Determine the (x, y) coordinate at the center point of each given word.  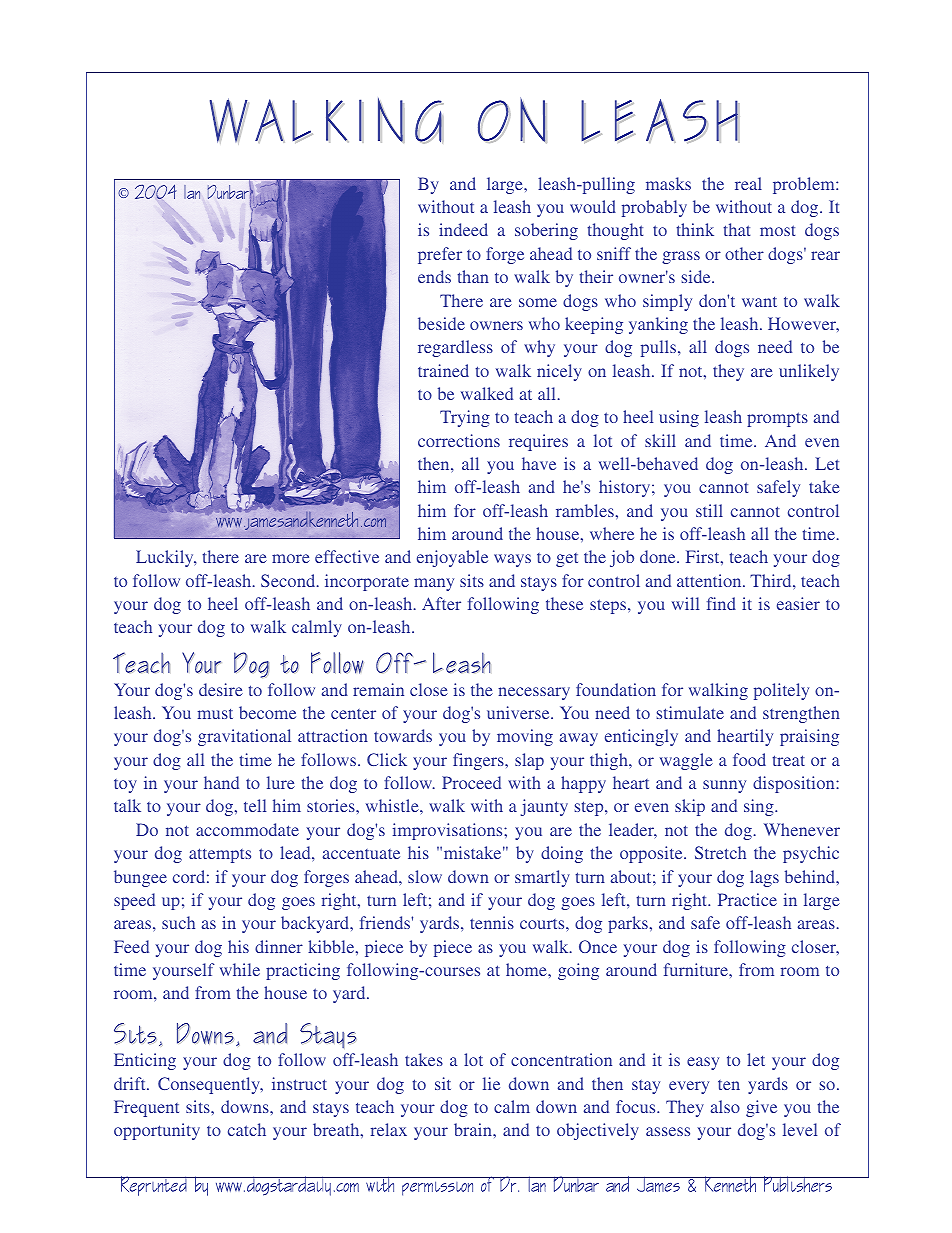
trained (443, 370)
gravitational (244, 737)
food (749, 759)
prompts (777, 419)
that (736, 229)
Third (772, 580)
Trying (465, 418)
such (178, 922)
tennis (492, 922)
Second (289, 580)
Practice (747, 899)
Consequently (210, 1085)
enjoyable (452, 558)
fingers (479, 761)
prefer (440, 255)
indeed (463, 229)
